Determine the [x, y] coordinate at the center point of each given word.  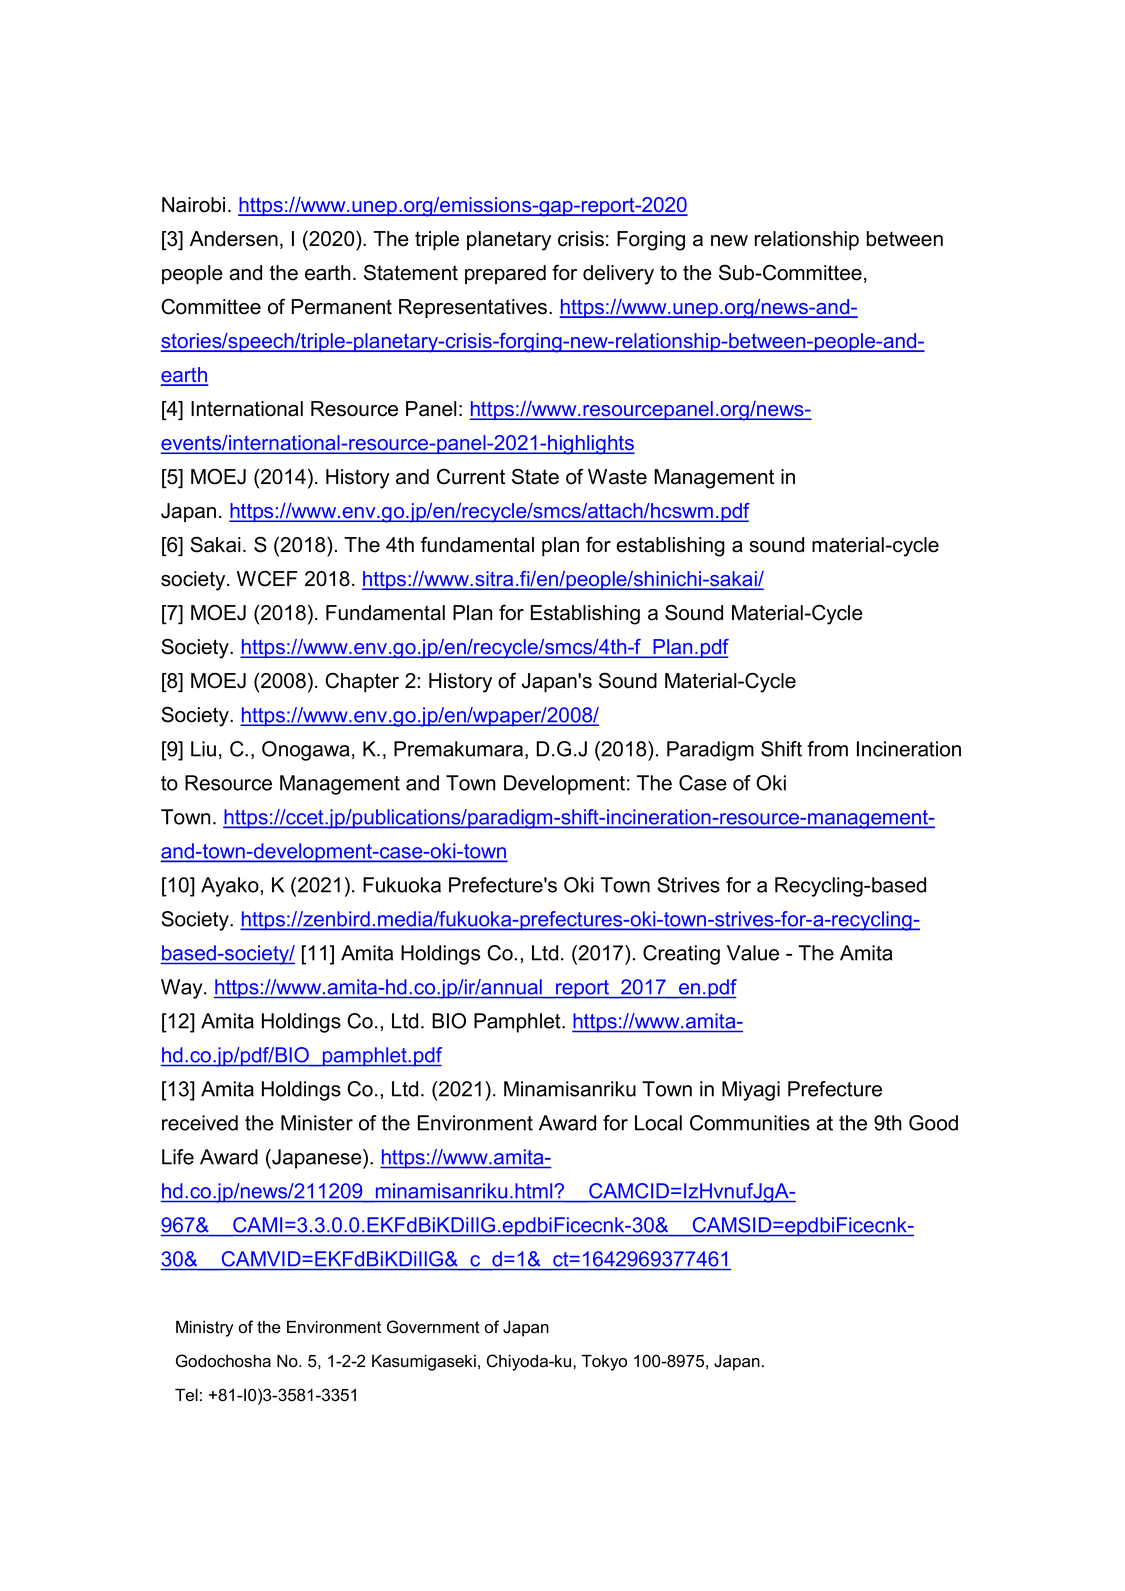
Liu [203, 749]
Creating [681, 955]
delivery [618, 275]
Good [933, 1123]
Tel [186, 1395]
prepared [505, 274]
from [827, 749]
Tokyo [604, 1362]
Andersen [234, 239]
